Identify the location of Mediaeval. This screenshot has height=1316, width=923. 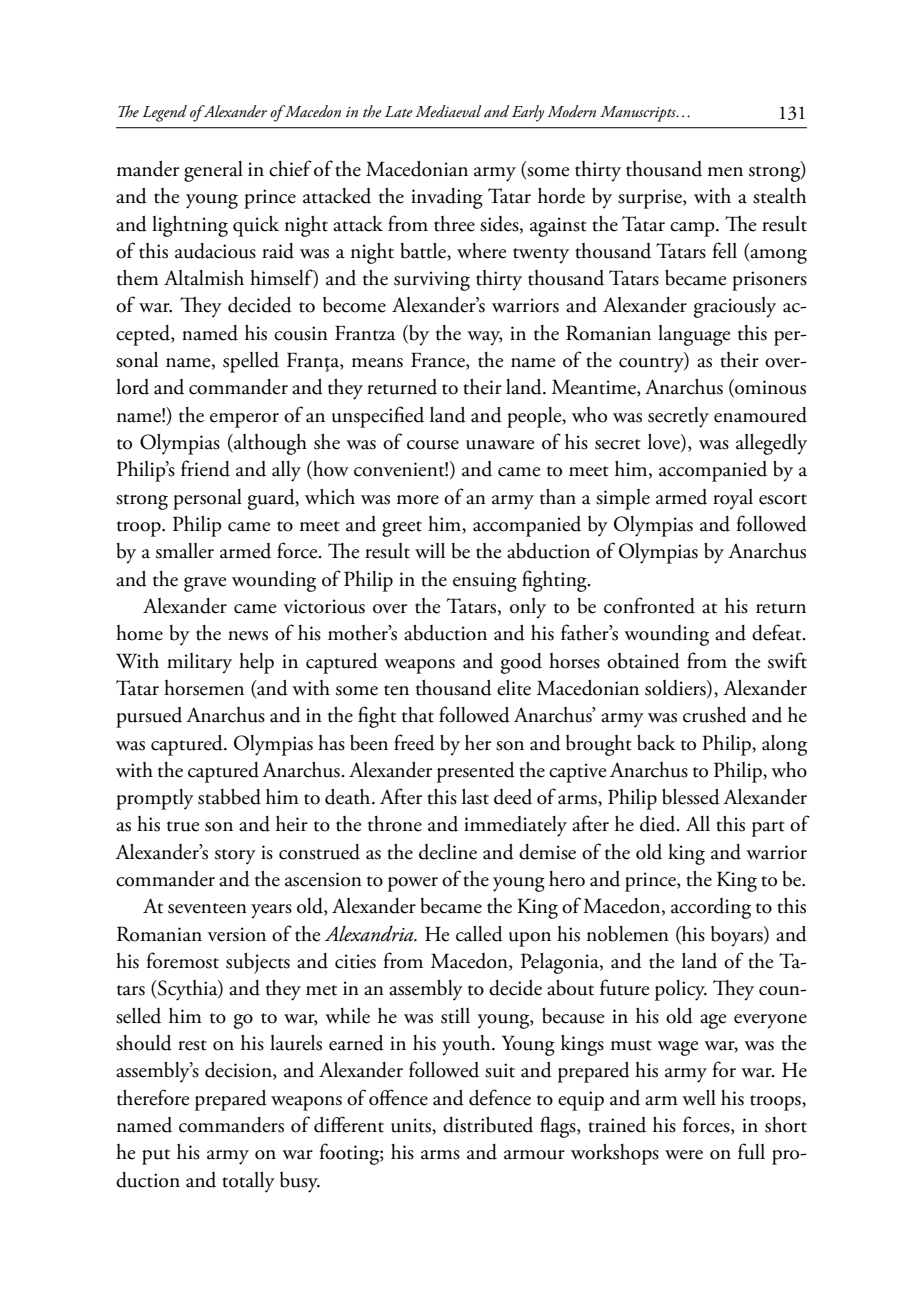
(448, 111).
